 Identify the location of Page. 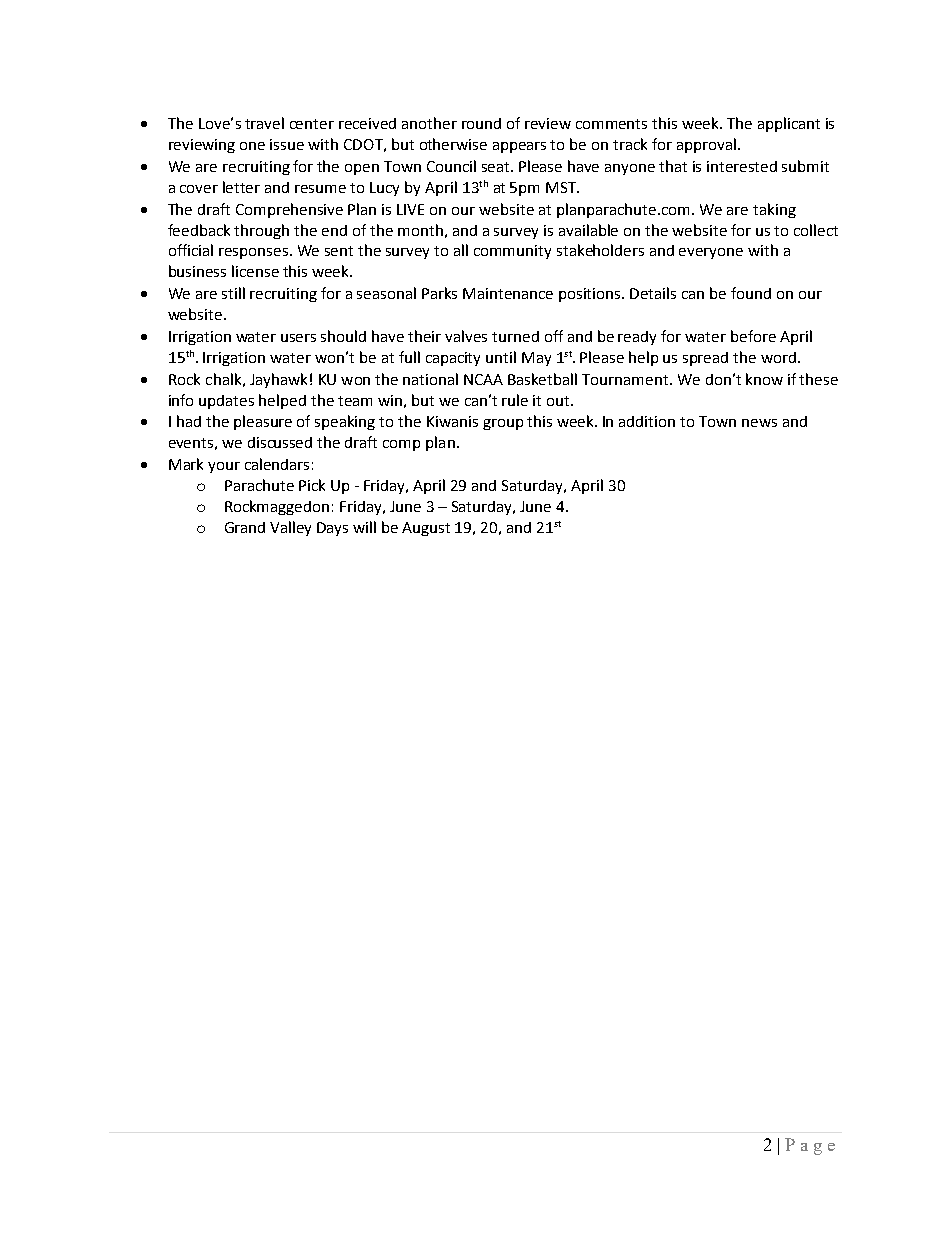
(810, 1146).
